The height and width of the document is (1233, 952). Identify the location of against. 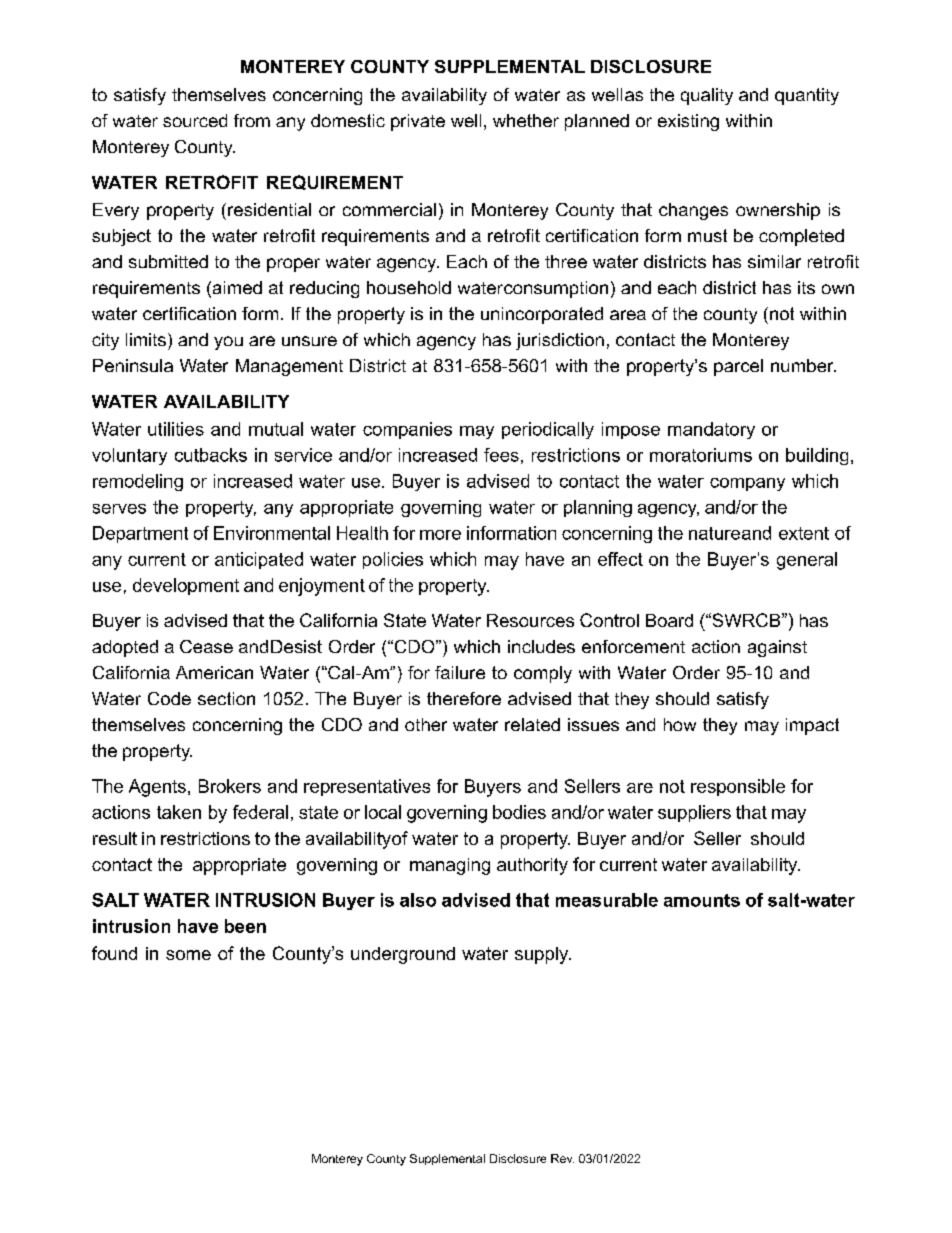
(777, 648).
